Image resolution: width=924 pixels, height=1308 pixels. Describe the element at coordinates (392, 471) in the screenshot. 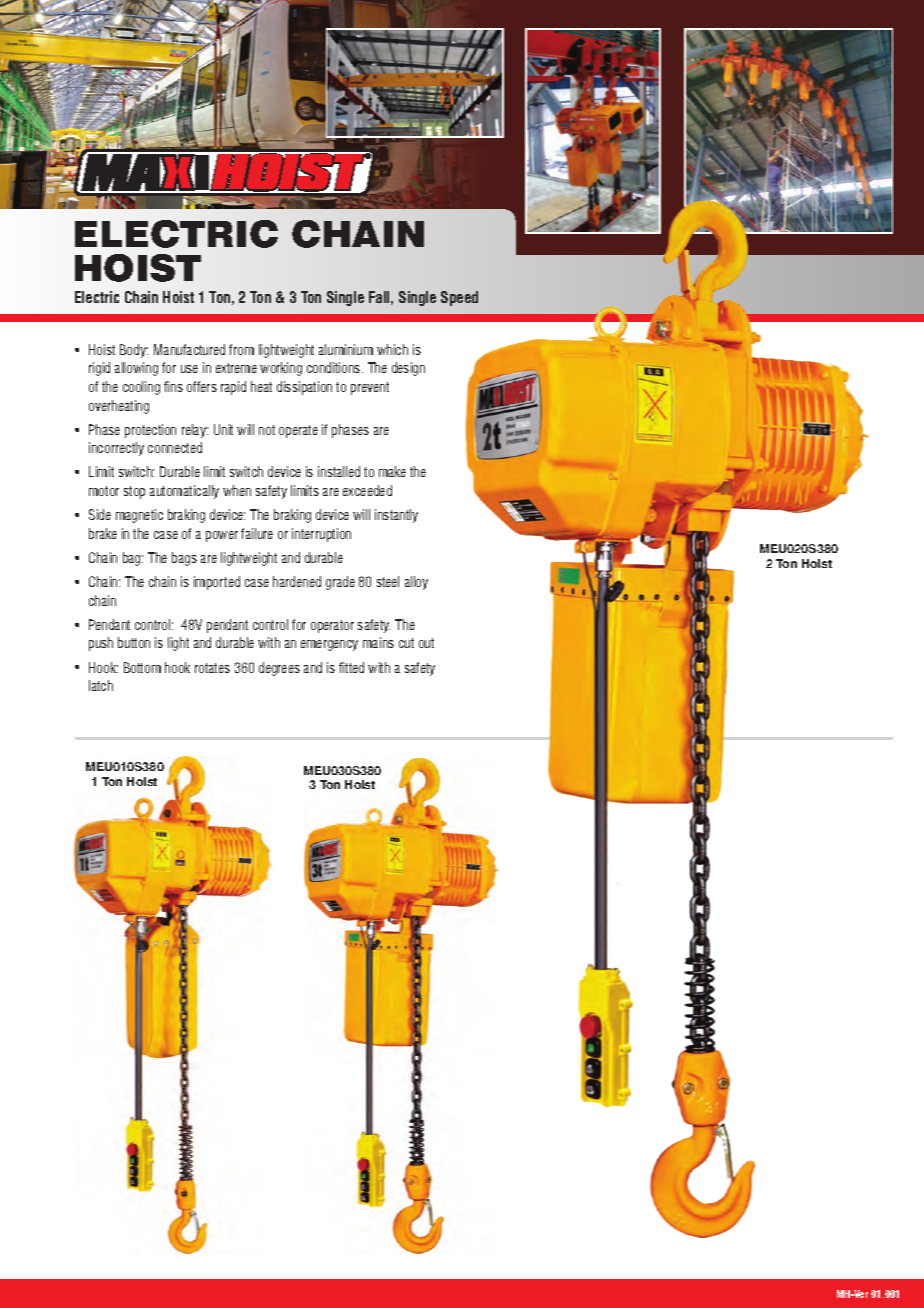

I see `make` at that location.
